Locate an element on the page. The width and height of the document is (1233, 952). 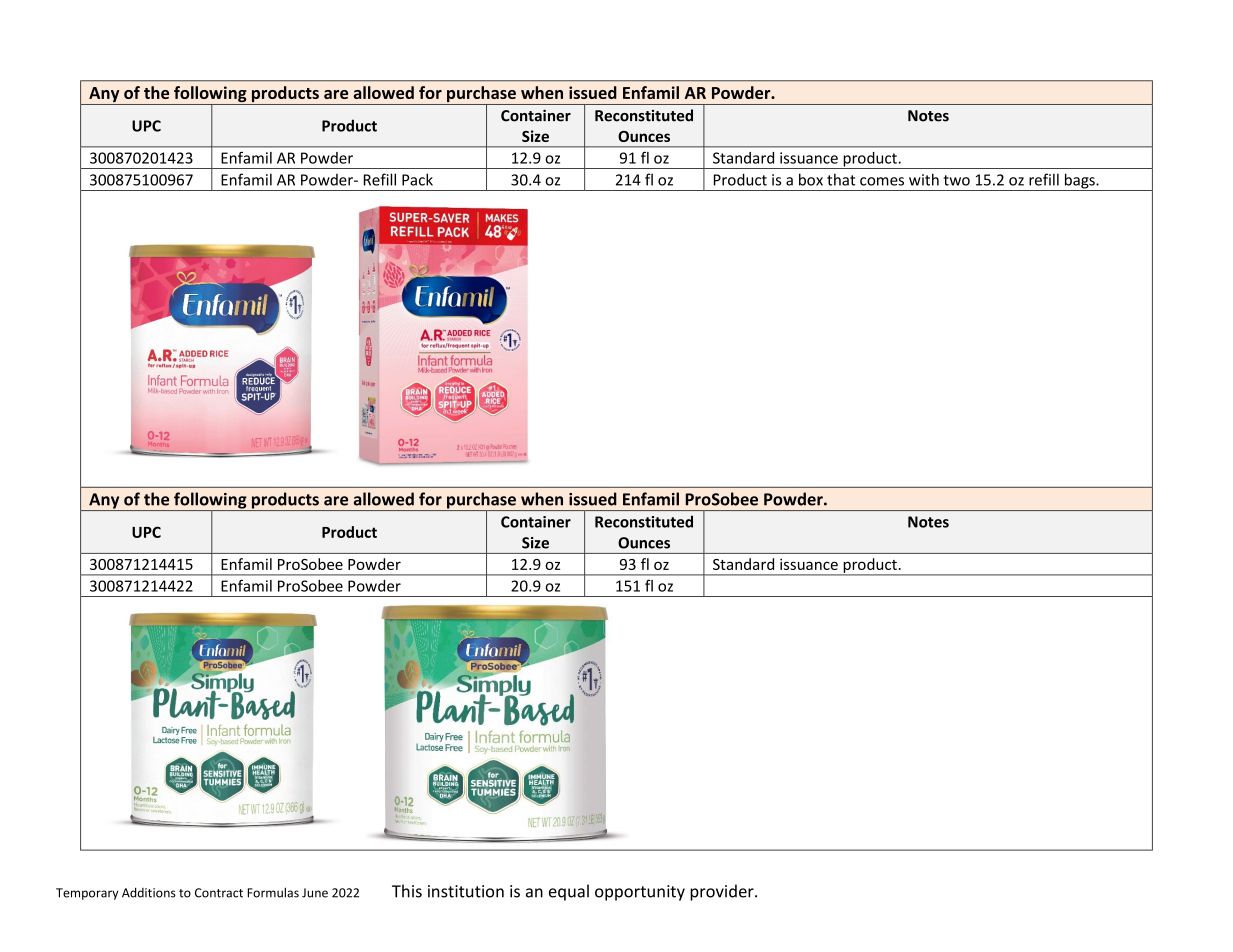
that is located at coordinates (841, 179).
